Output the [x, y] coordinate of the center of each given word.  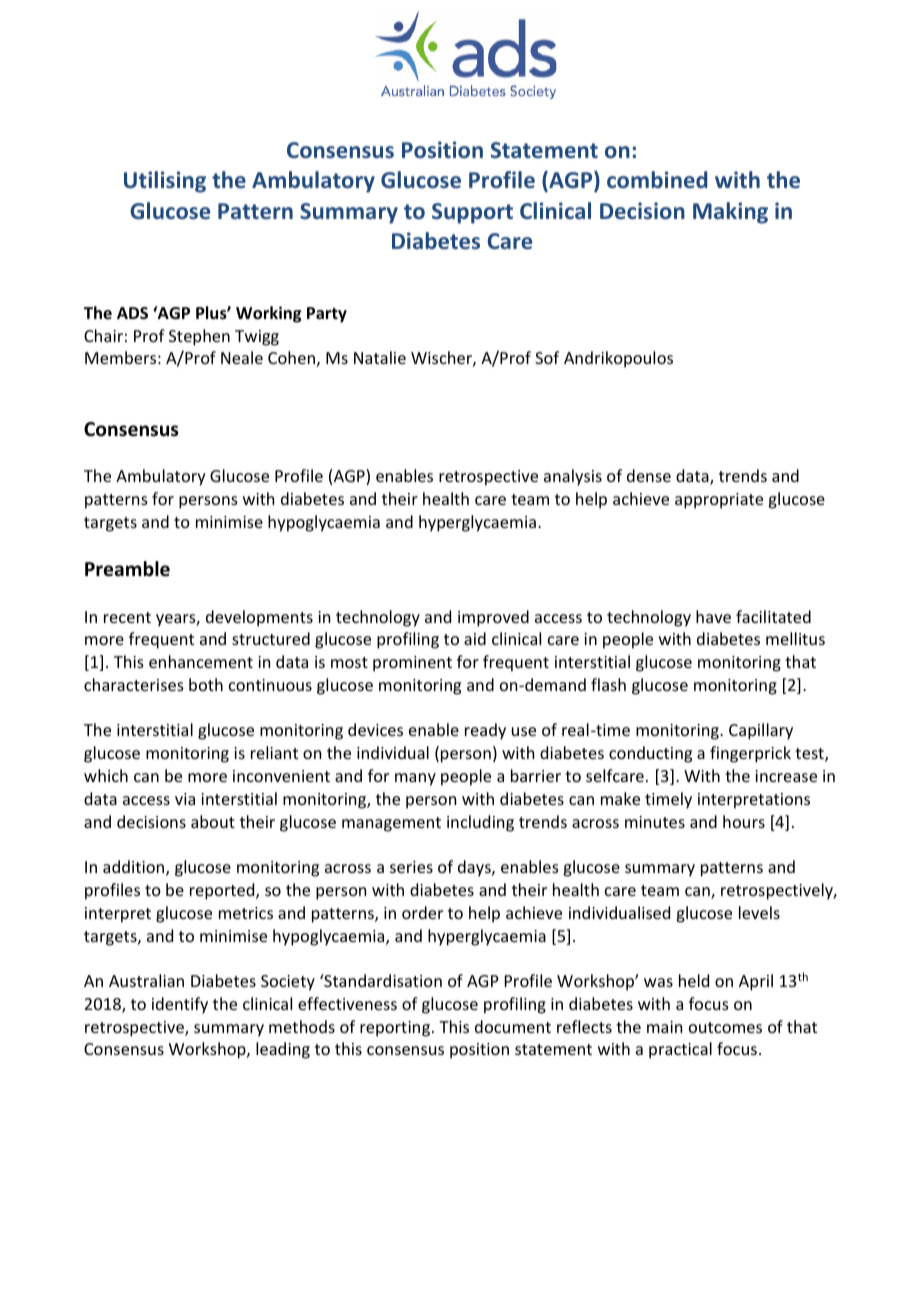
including [480, 823]
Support [472, 213]
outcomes [725, 1027]
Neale [242, 357]
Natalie [380, 357]
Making [730, 213]
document [513, 1026]
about [213, 821]
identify [180, 1005]
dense [649, 475]
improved [493, 618]
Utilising [165, 182]
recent [127, 617]
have [713, 616]
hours [744, 821]
